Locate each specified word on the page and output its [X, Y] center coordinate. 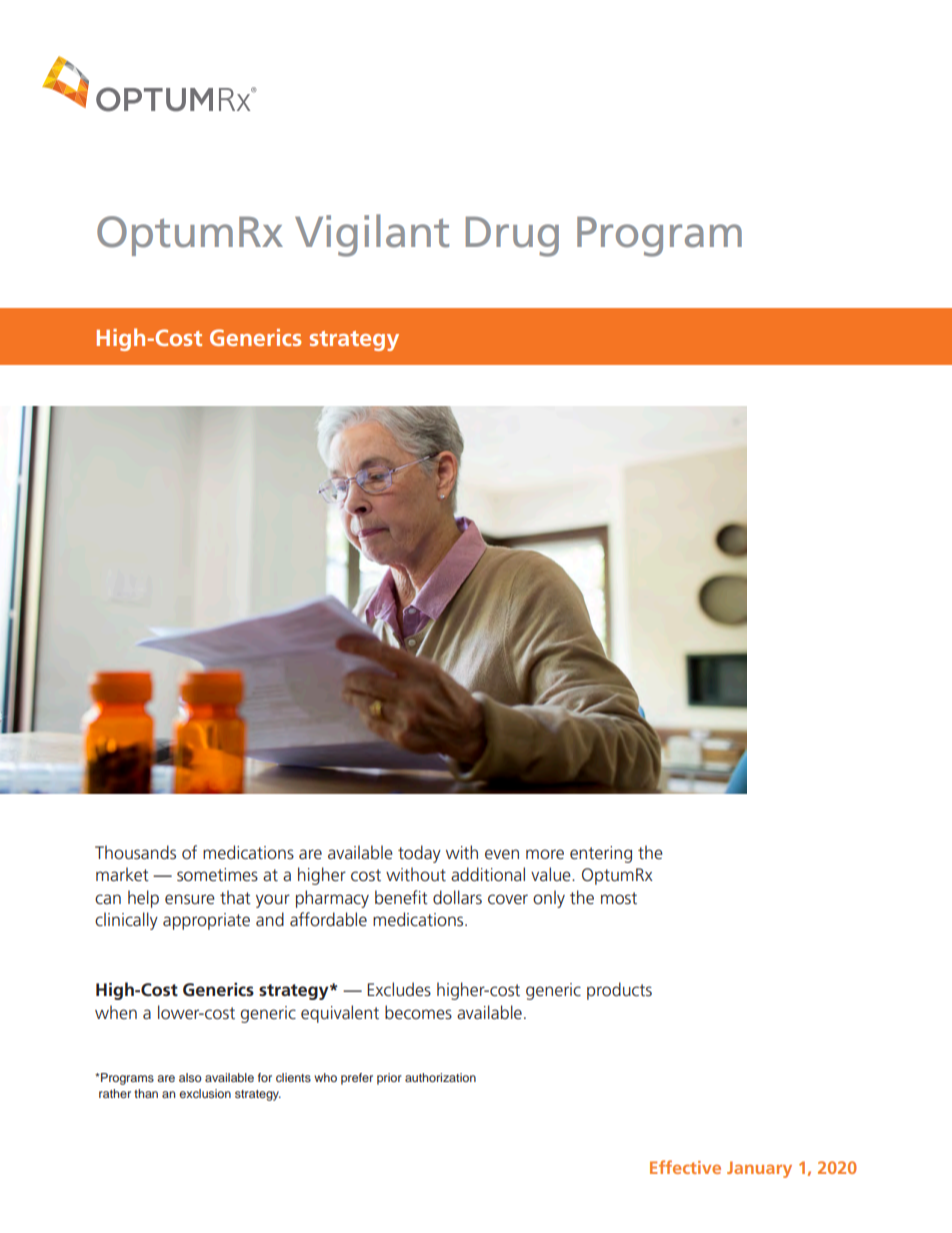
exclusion [205, 1093]
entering [601, 854]
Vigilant [372, 235]
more [545, 854]
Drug [512, 236]
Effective [685, 1167]
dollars [457, 897]
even [502, 854]
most [619, 898]
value [552, 874]
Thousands [135, 852]
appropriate [206, 921]
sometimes [217, 874]
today [419, 854]
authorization [440, 1077]
